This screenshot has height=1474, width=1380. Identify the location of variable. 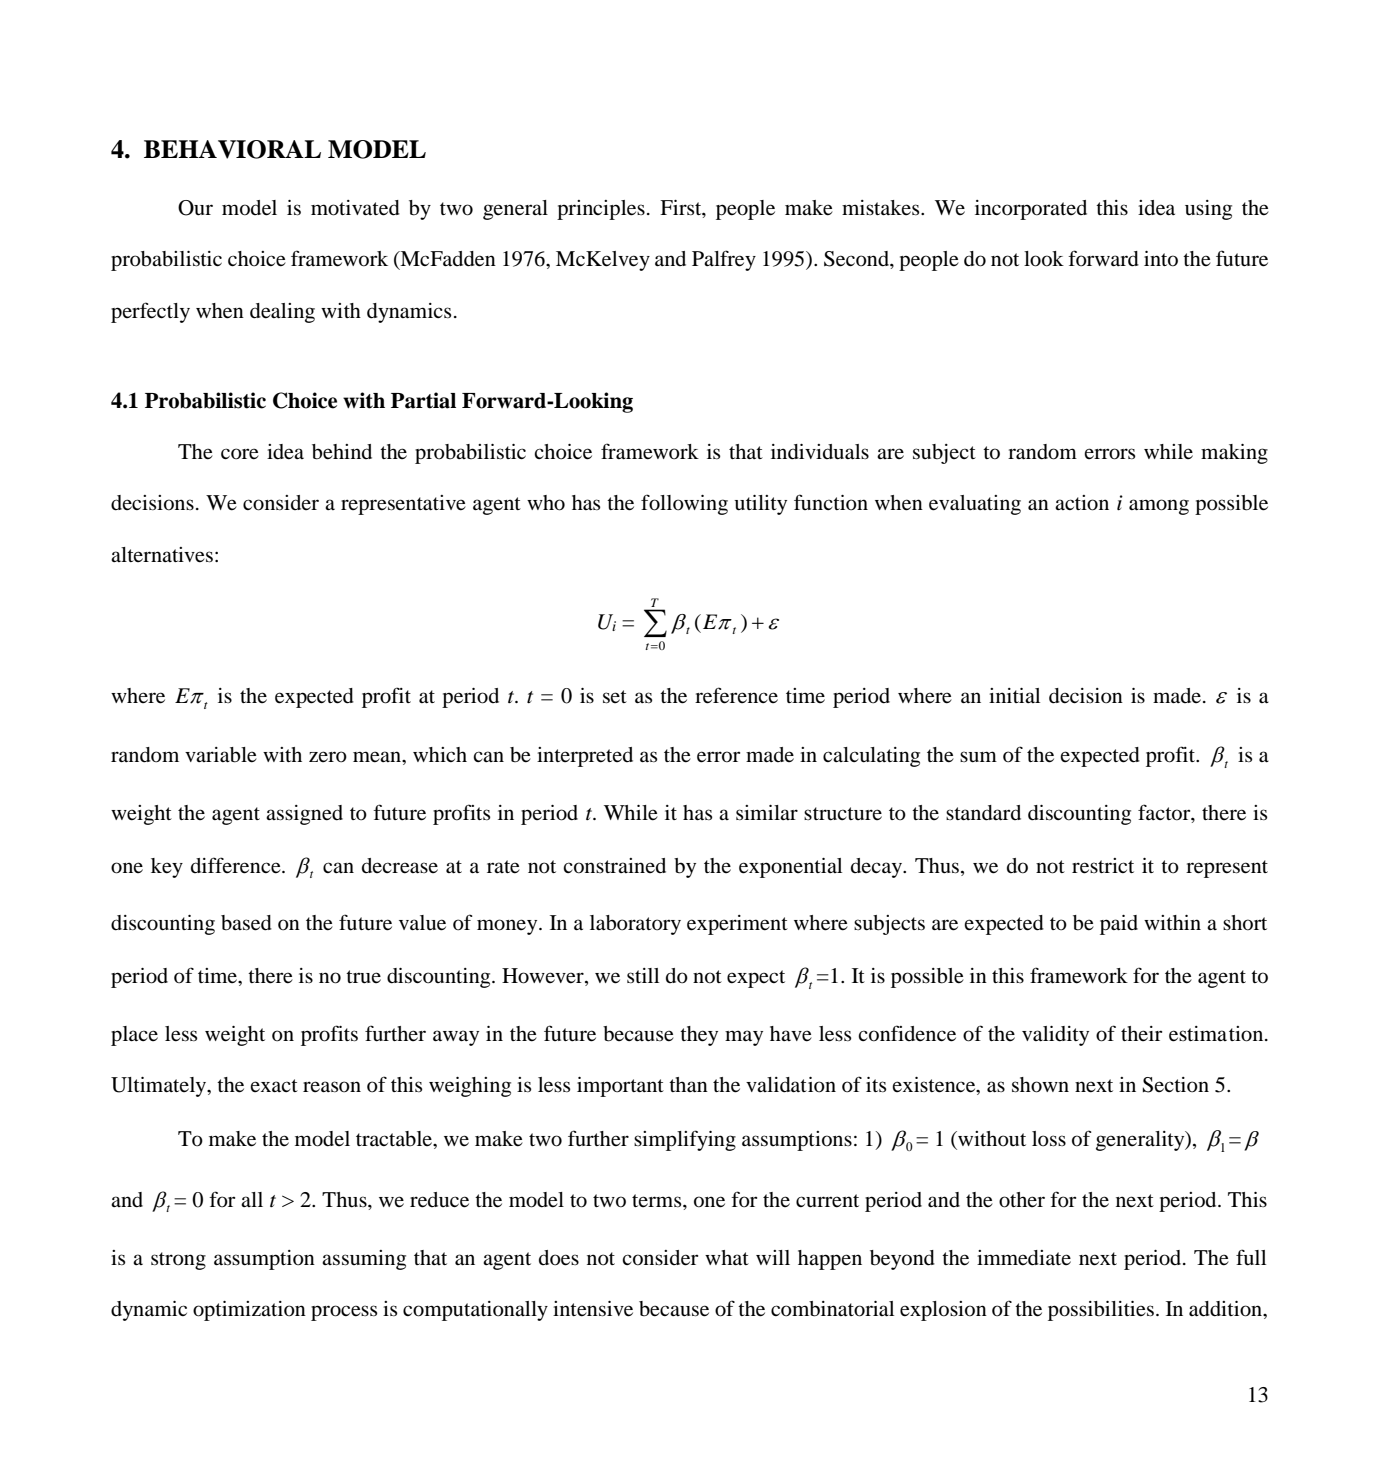
(221, 755).
